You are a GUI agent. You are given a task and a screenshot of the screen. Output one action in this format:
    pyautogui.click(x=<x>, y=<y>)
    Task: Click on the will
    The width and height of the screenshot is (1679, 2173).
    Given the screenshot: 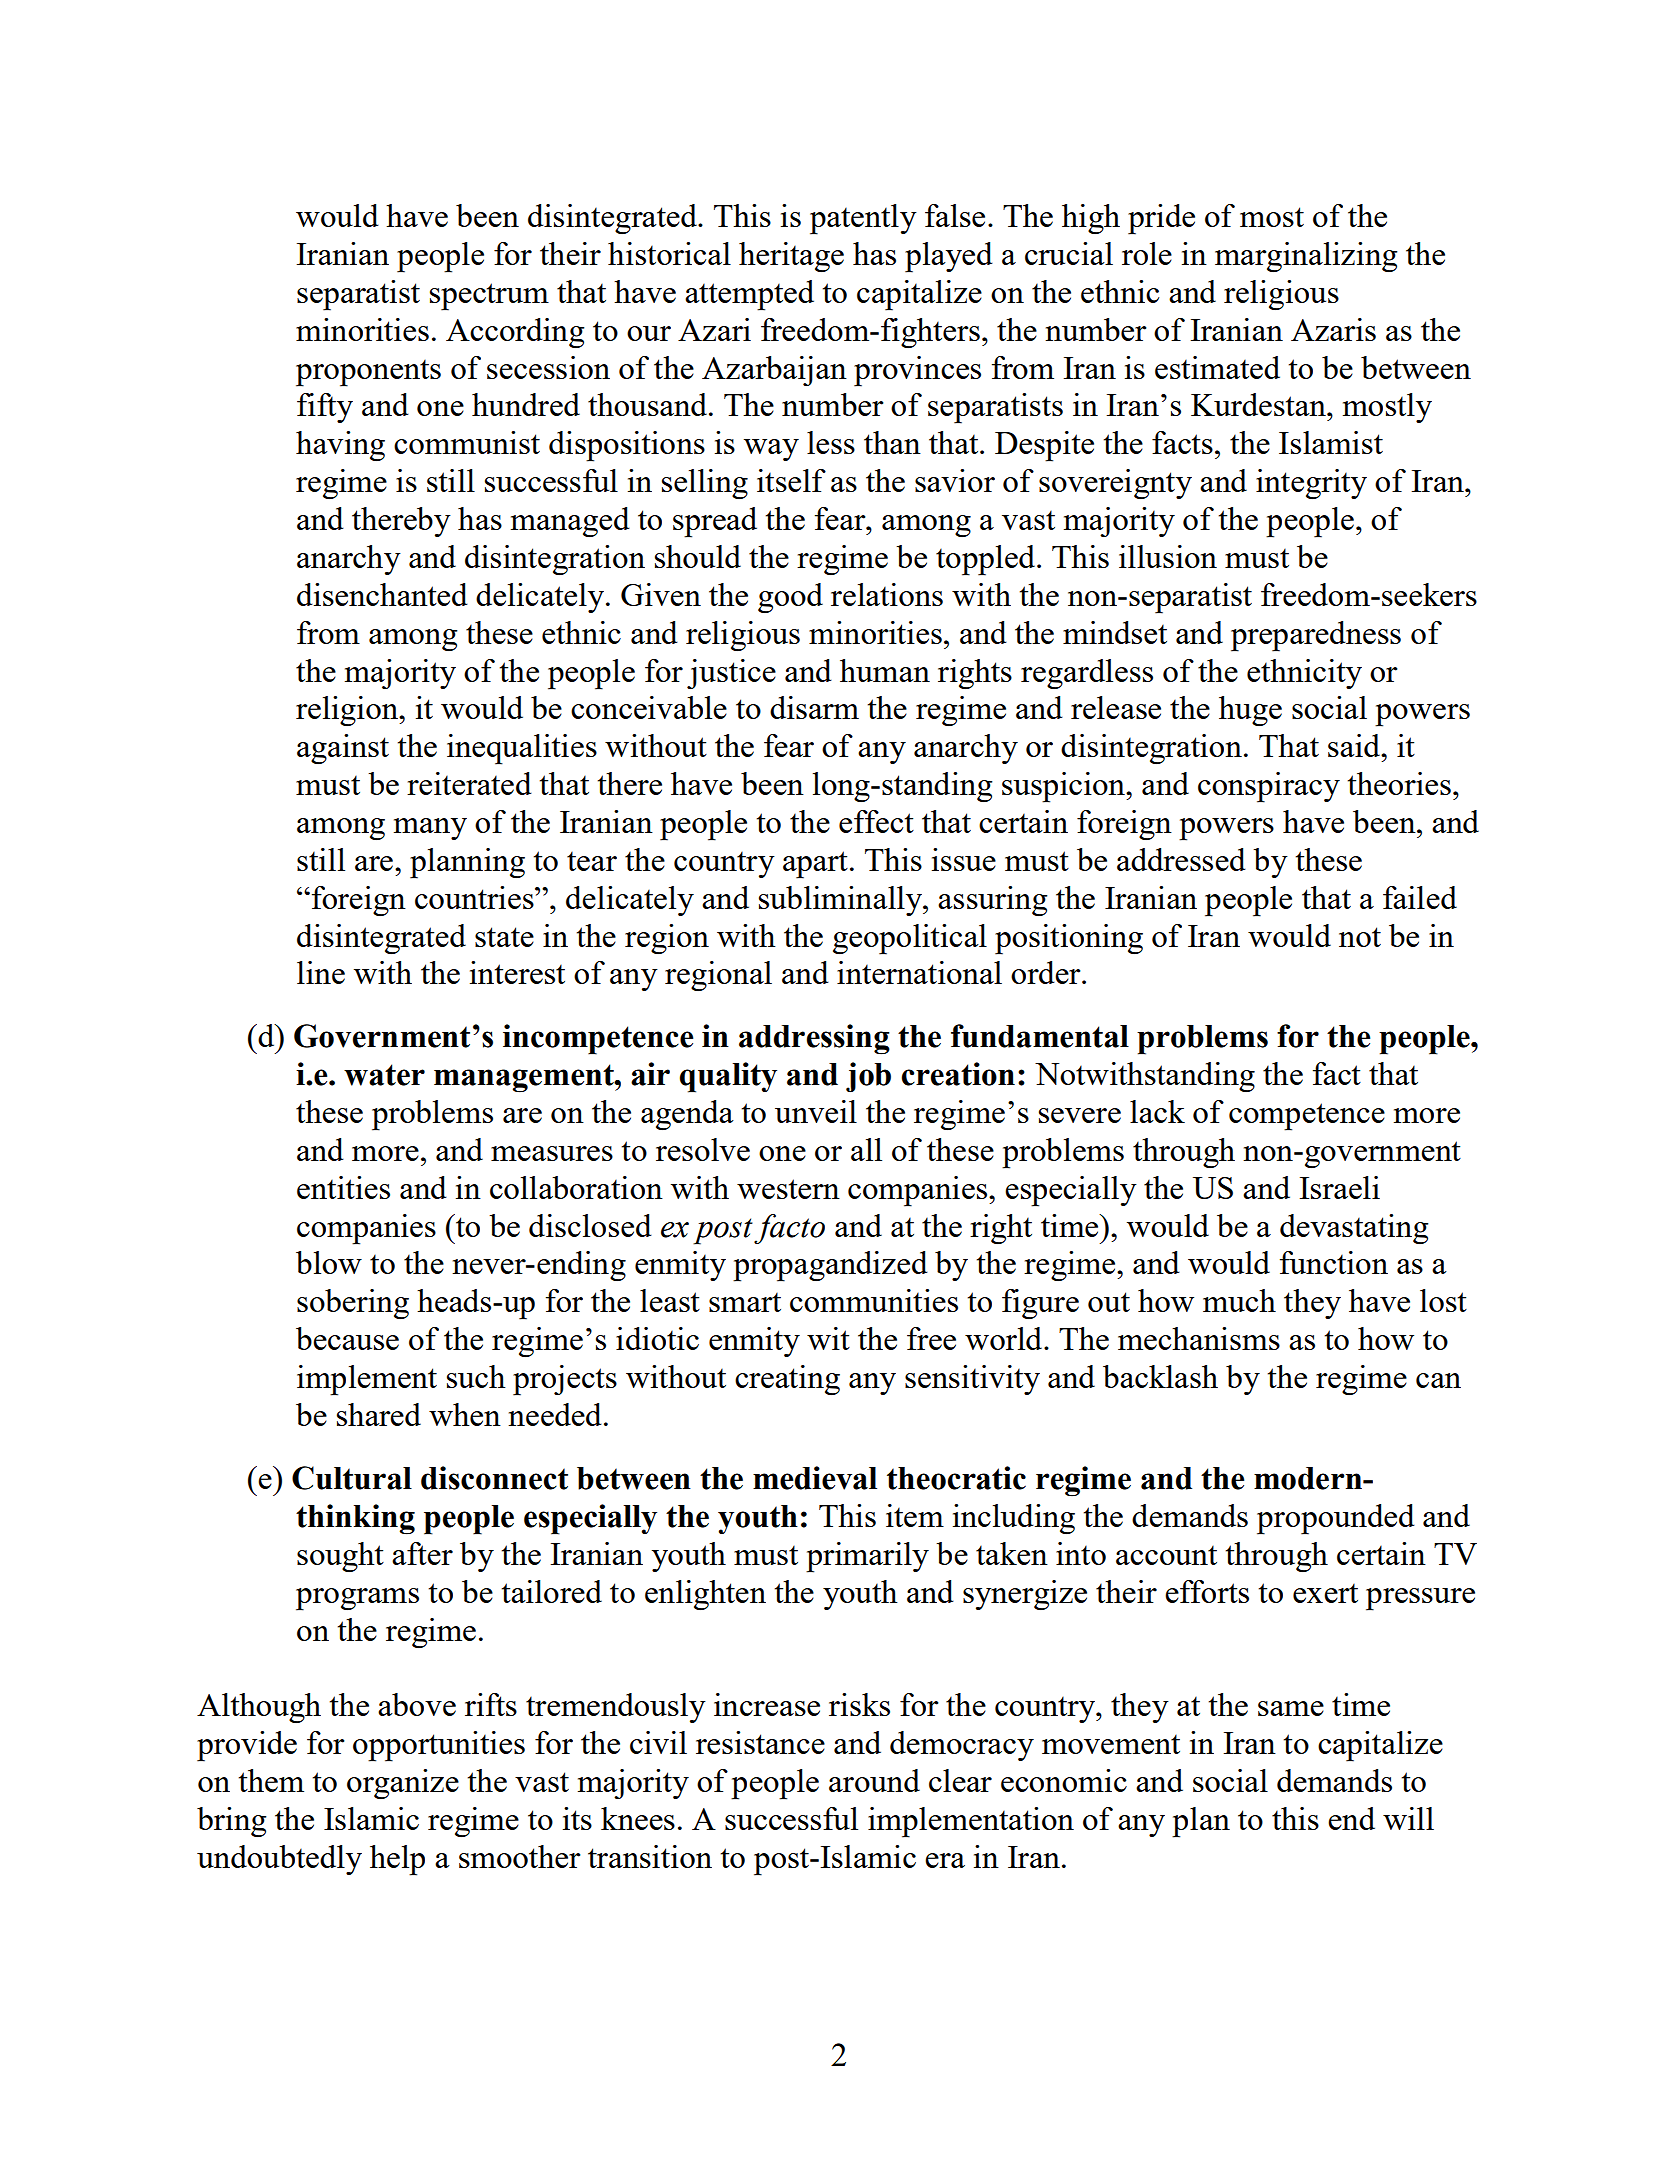 What is the action you would take?
    pyautogui.click(x=1408, y=1818)
